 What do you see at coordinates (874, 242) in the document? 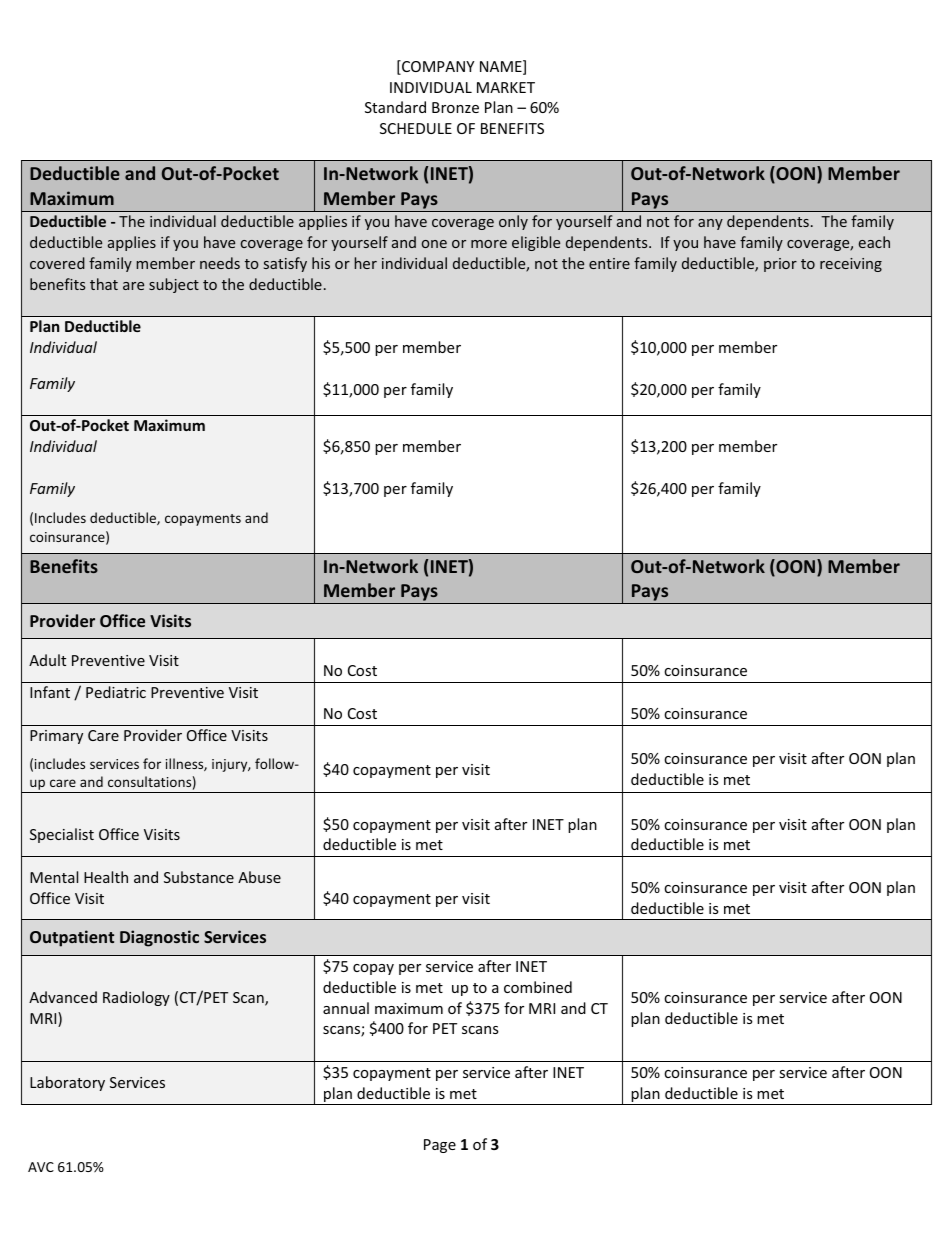
I see `each` at bounding box center [874, 242].
